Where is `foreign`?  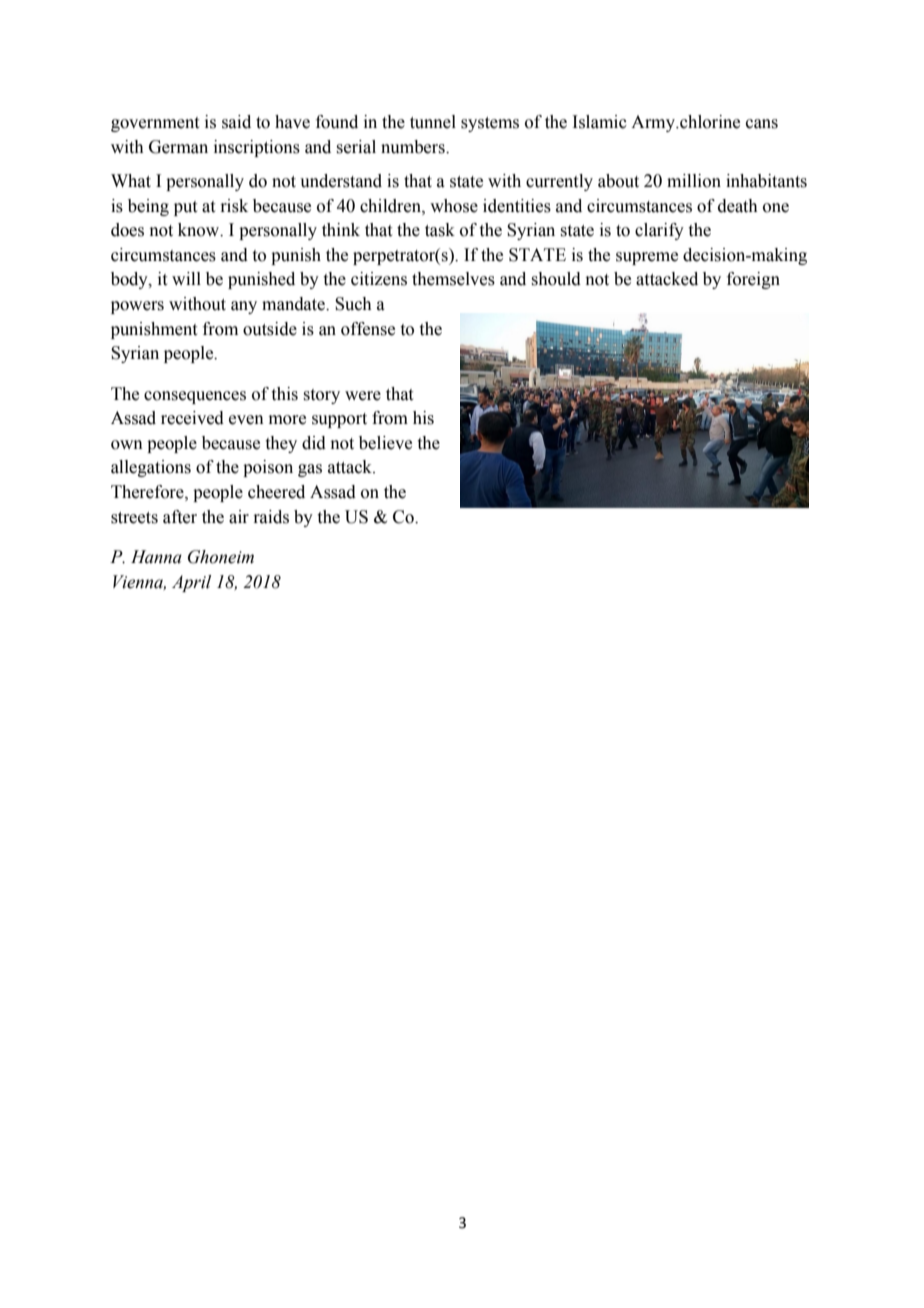 foreign is located at coordinates (753, 280).
